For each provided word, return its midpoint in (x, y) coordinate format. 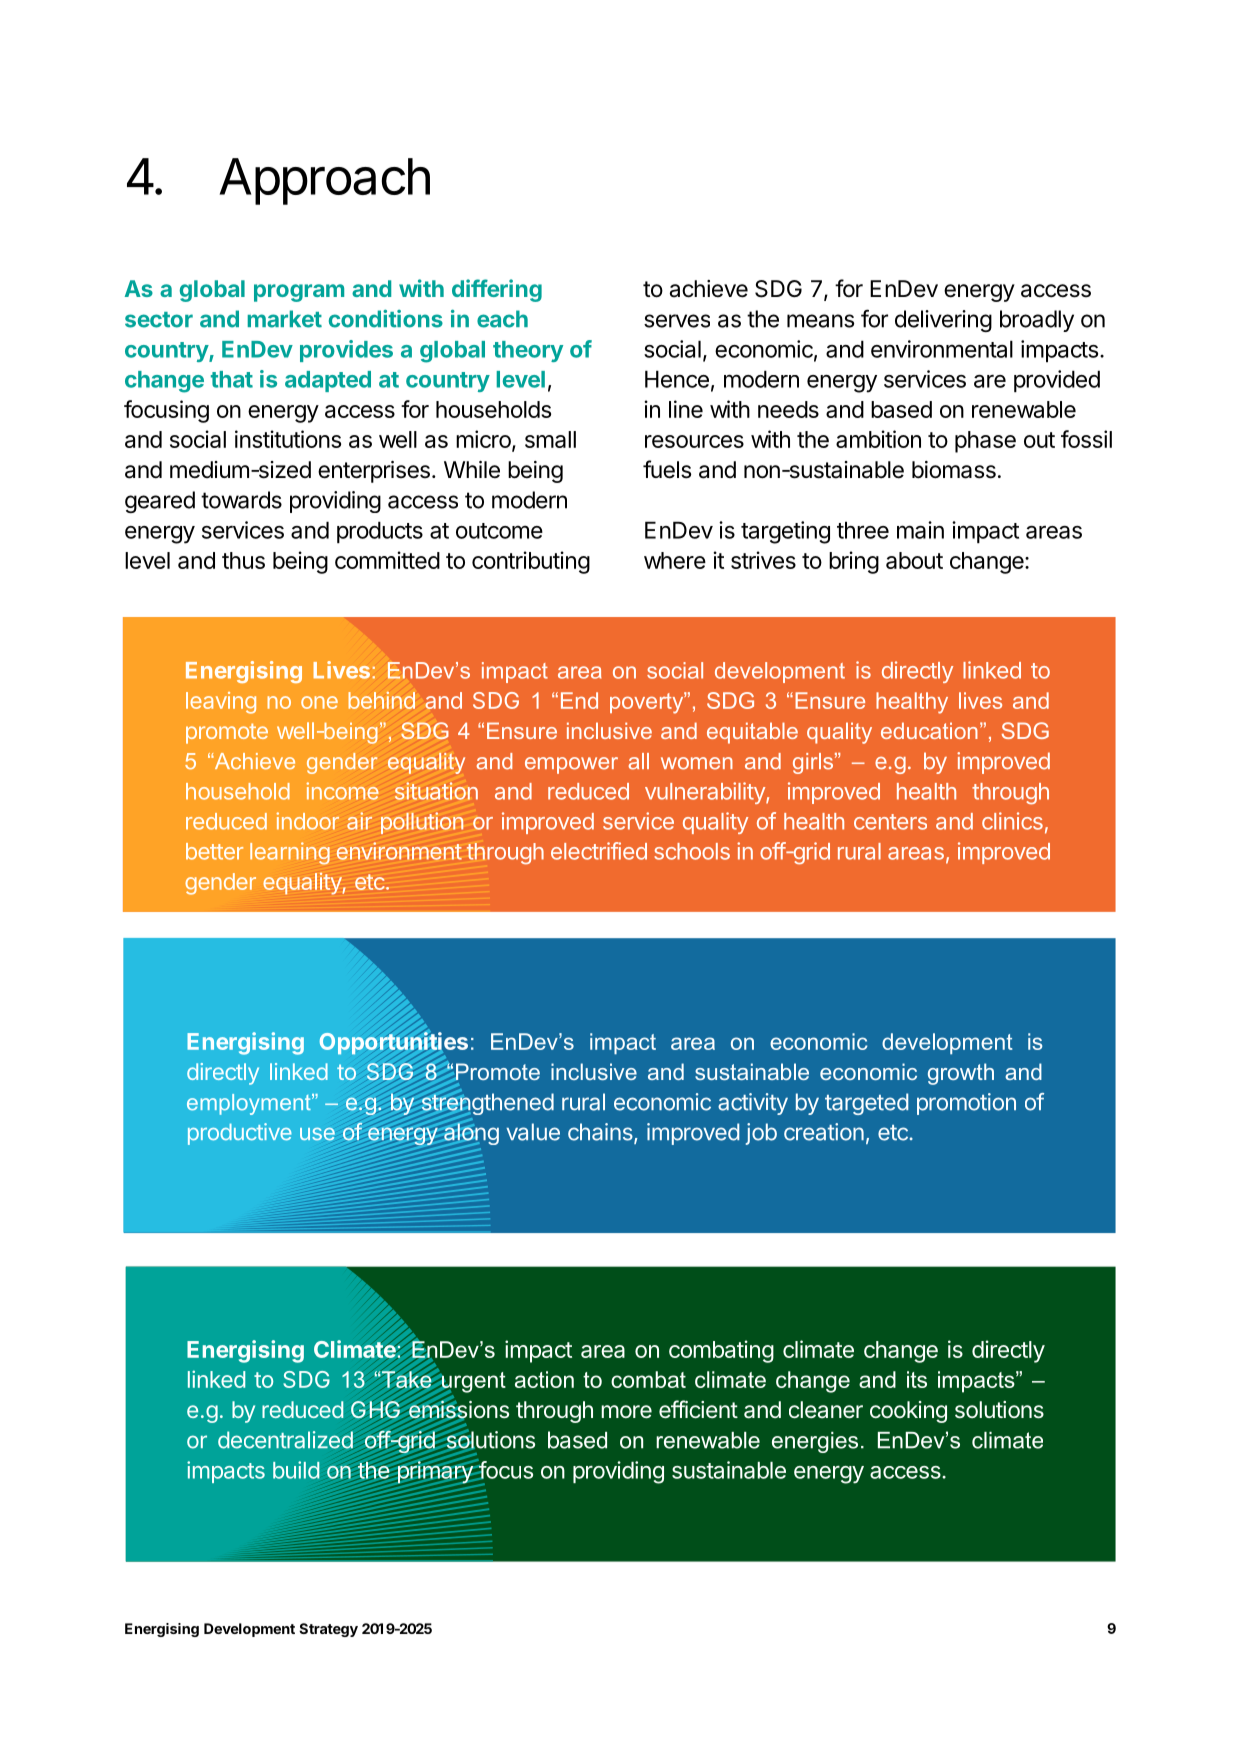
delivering (943, 321)
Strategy (328, 1630)
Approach (324, 181)
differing (497, 290)
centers (890, 822)
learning (290, 853)
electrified (599, 851)
